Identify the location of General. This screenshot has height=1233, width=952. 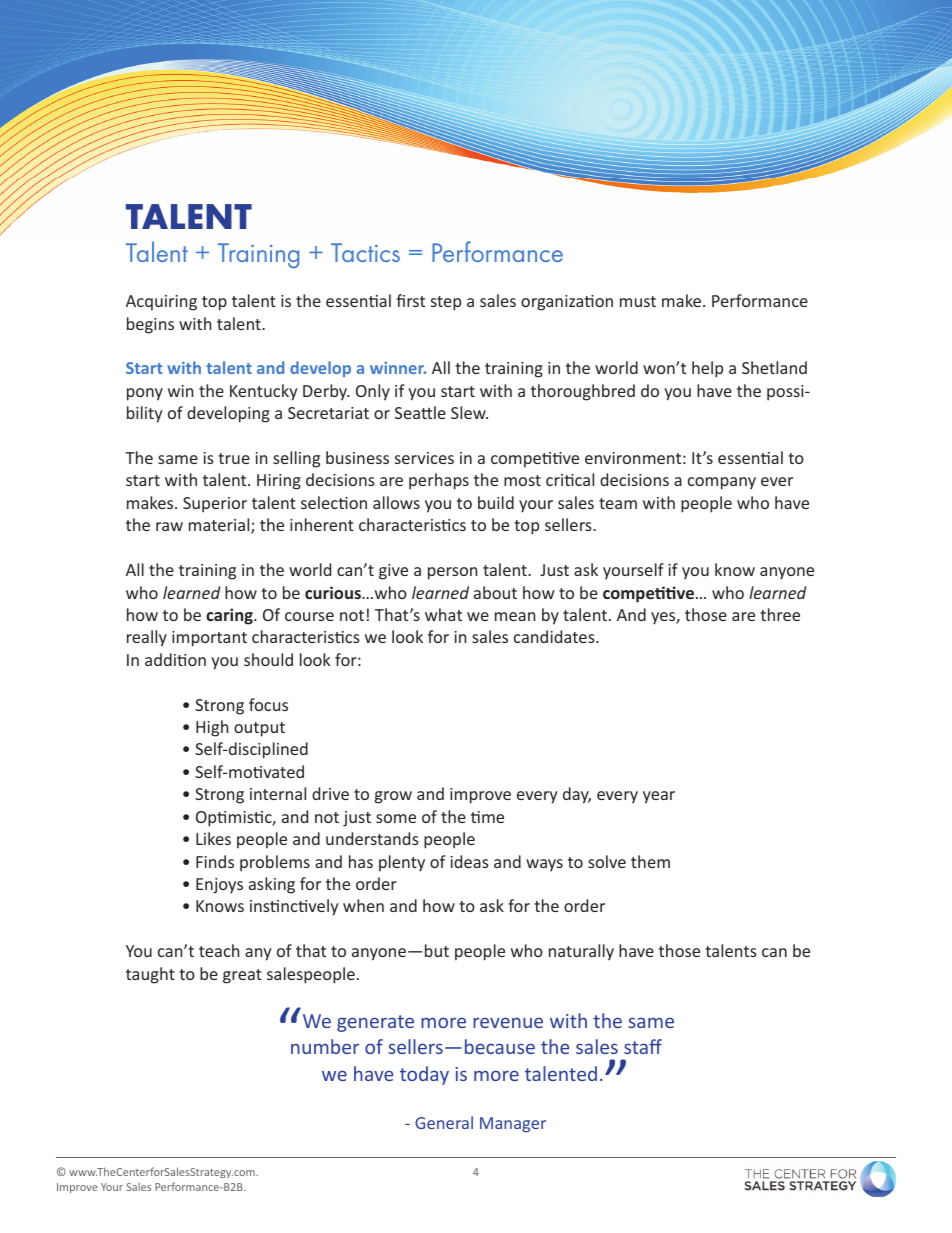
(444, 1122).
